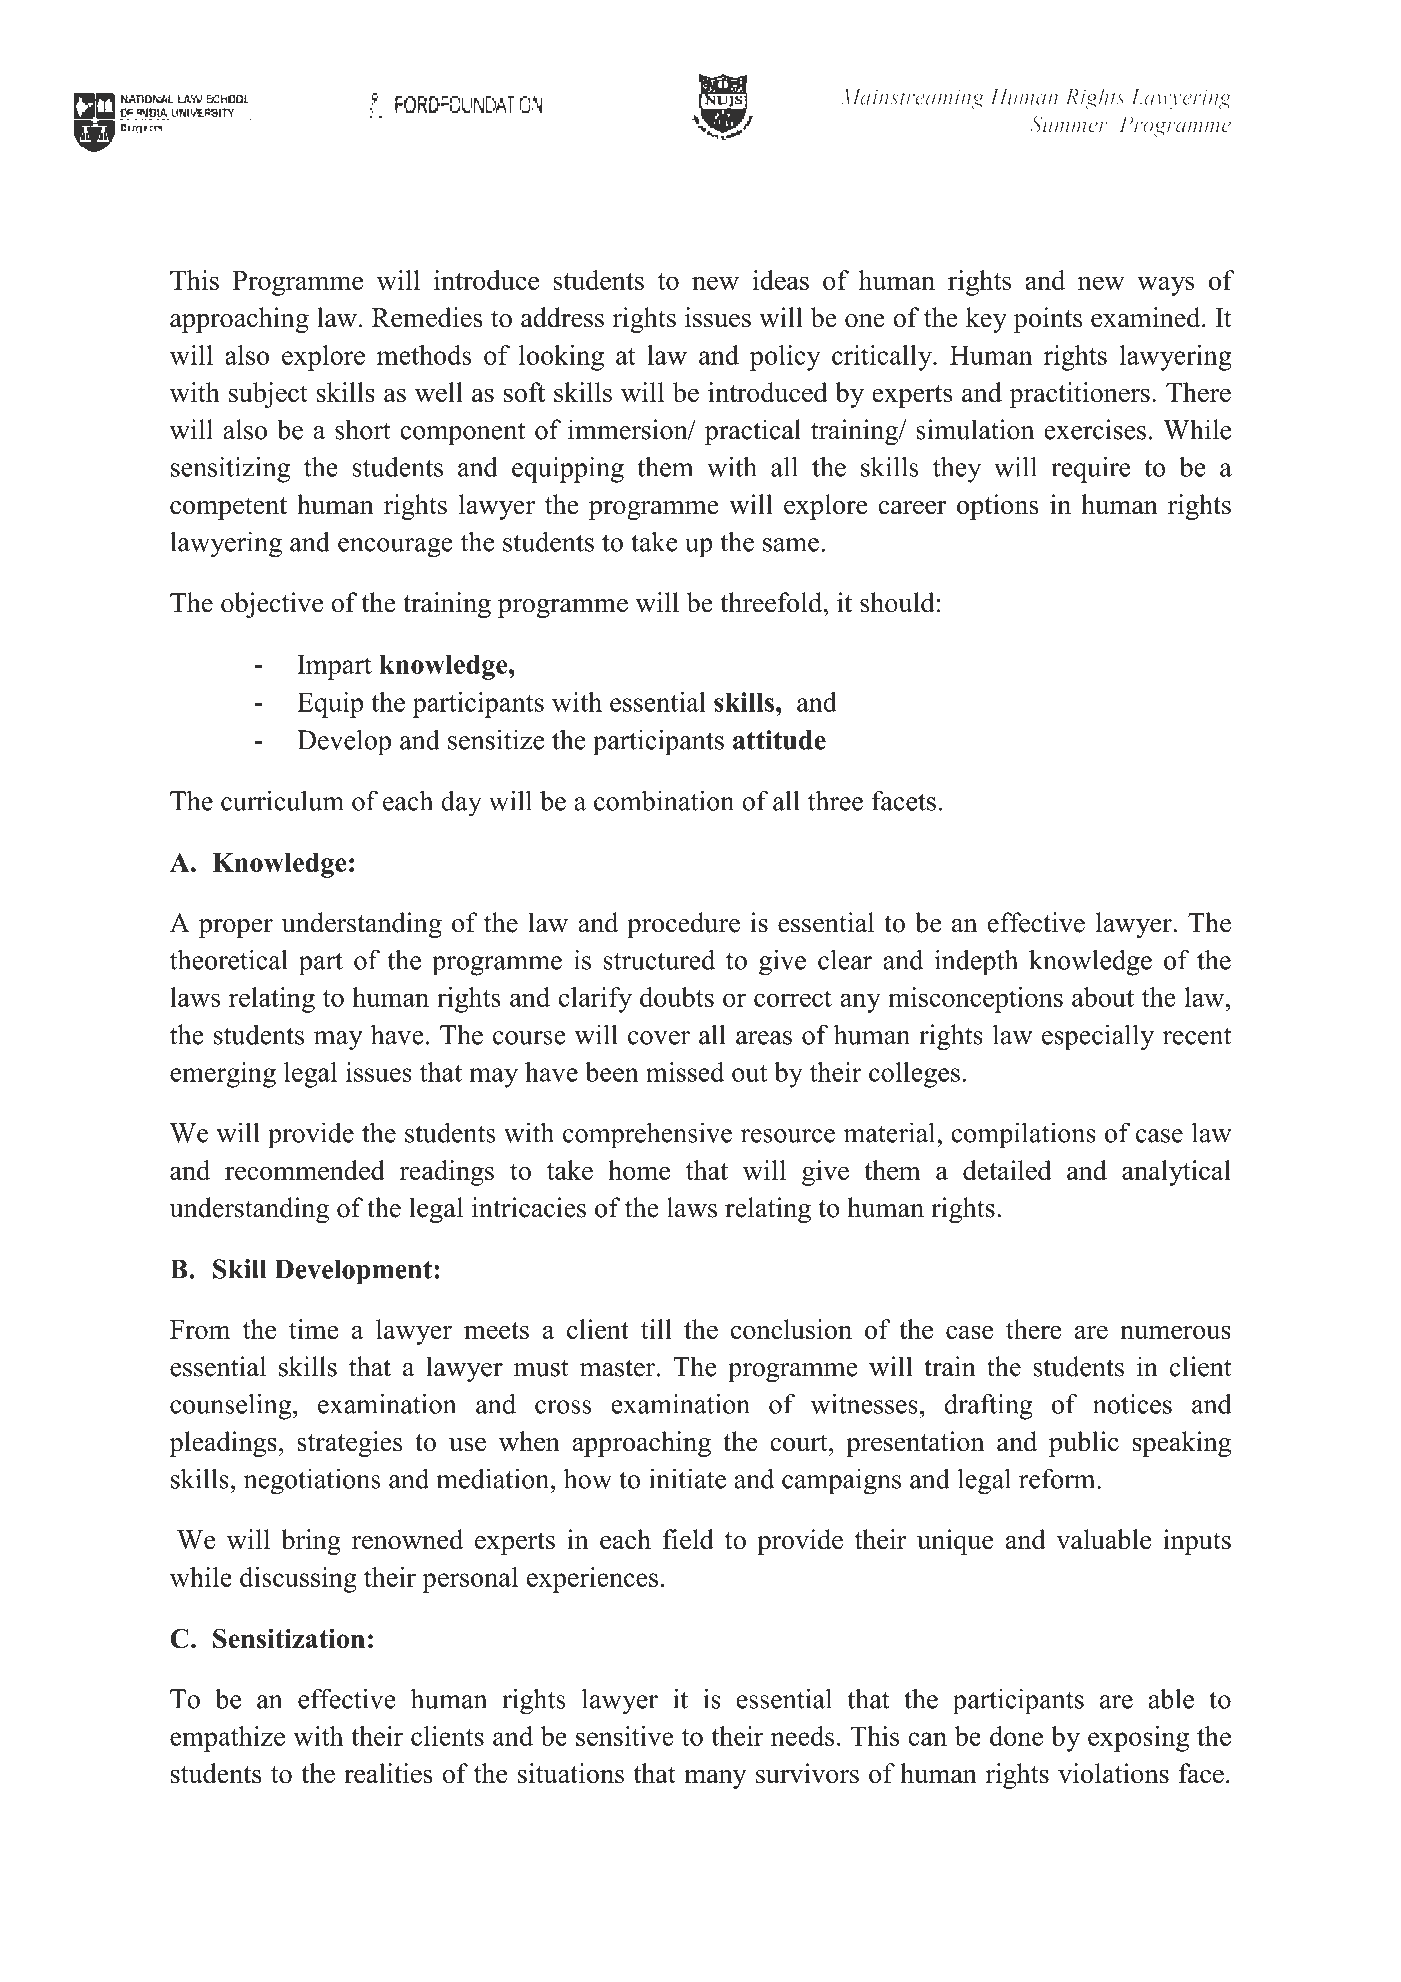  What do you see at coordinates (1069, 124) in the page?
I see `Summer` at bounding box center [1069, 124].
